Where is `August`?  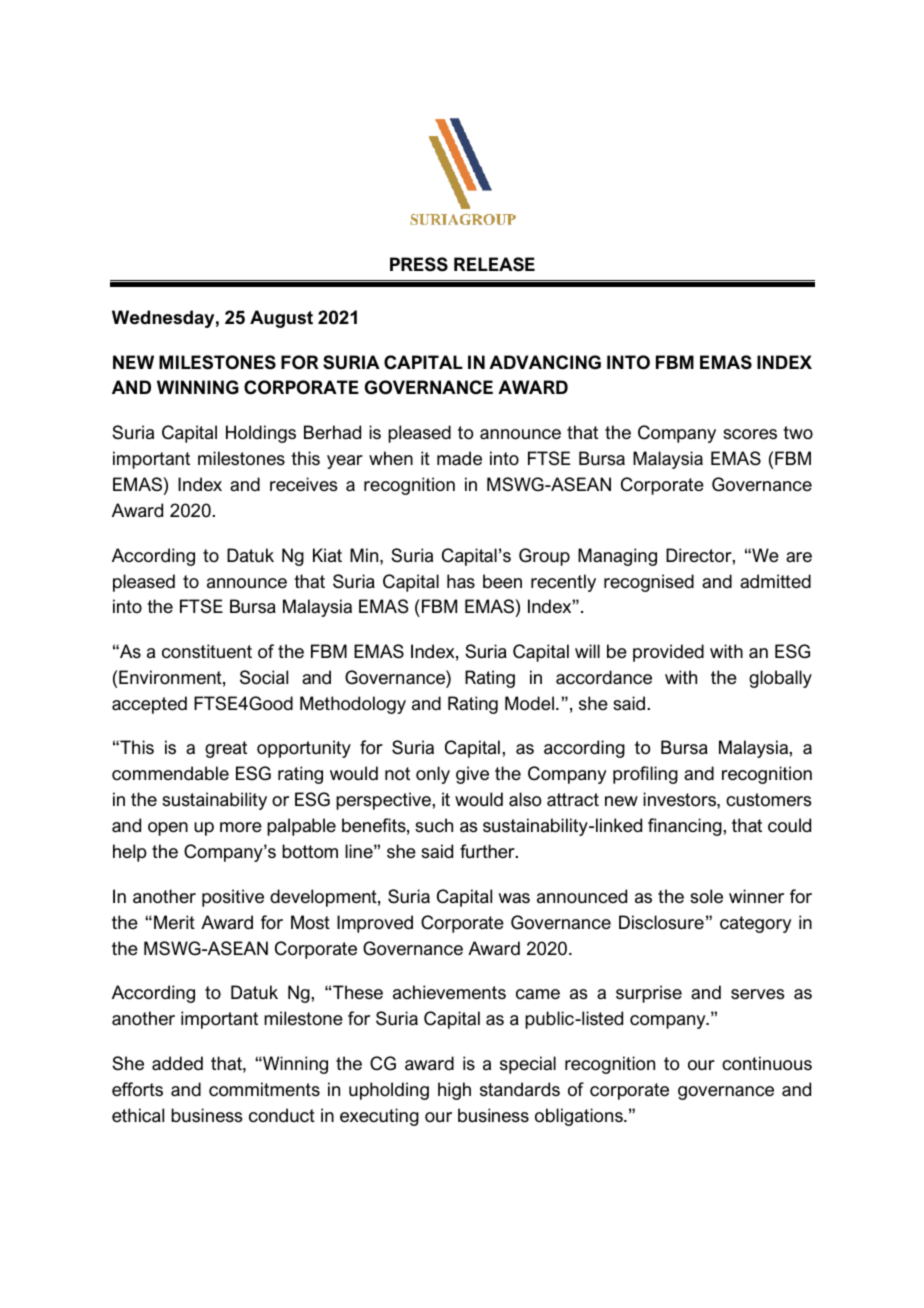
August is located at coordinates (281, 319).
